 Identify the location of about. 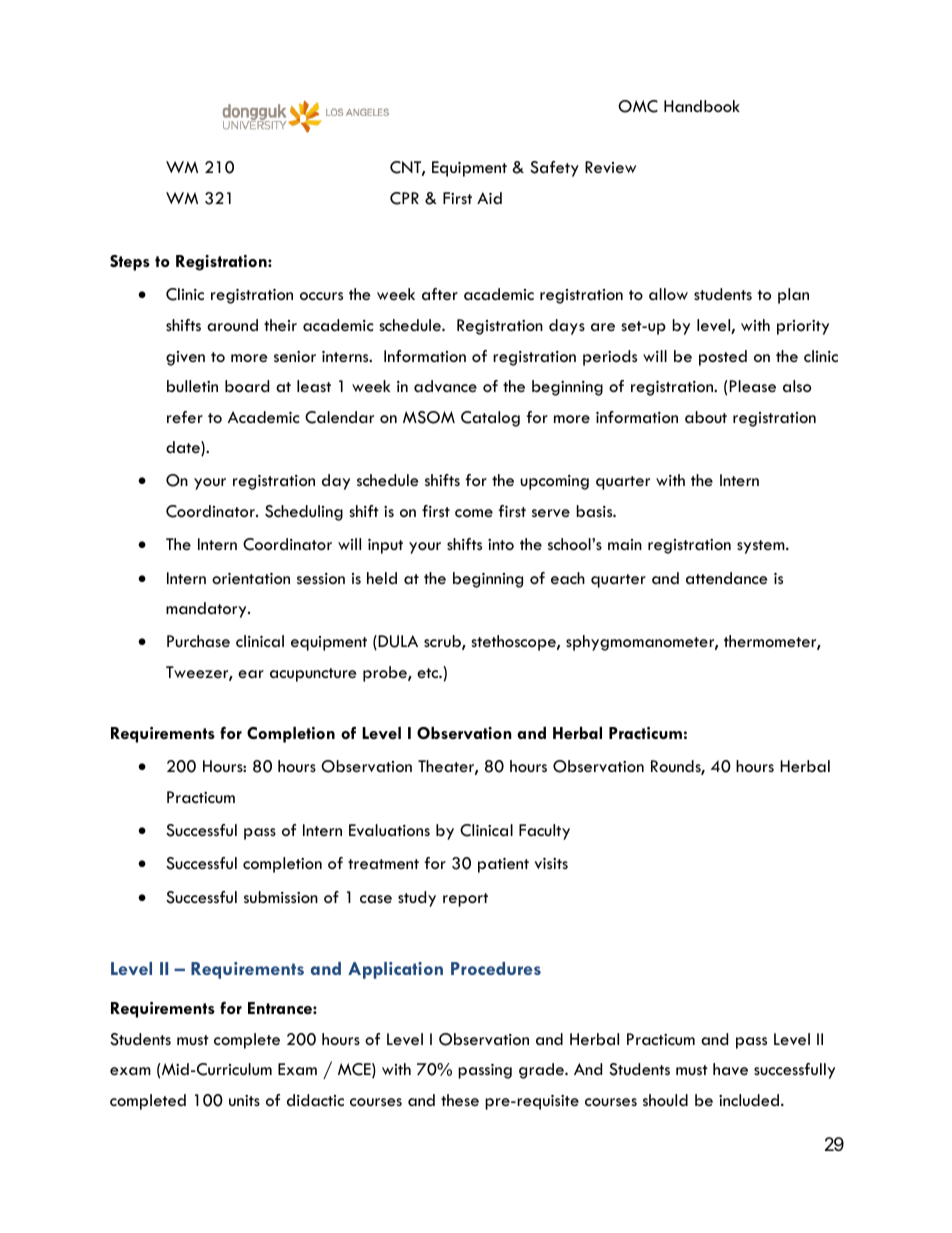
(706, 417).
